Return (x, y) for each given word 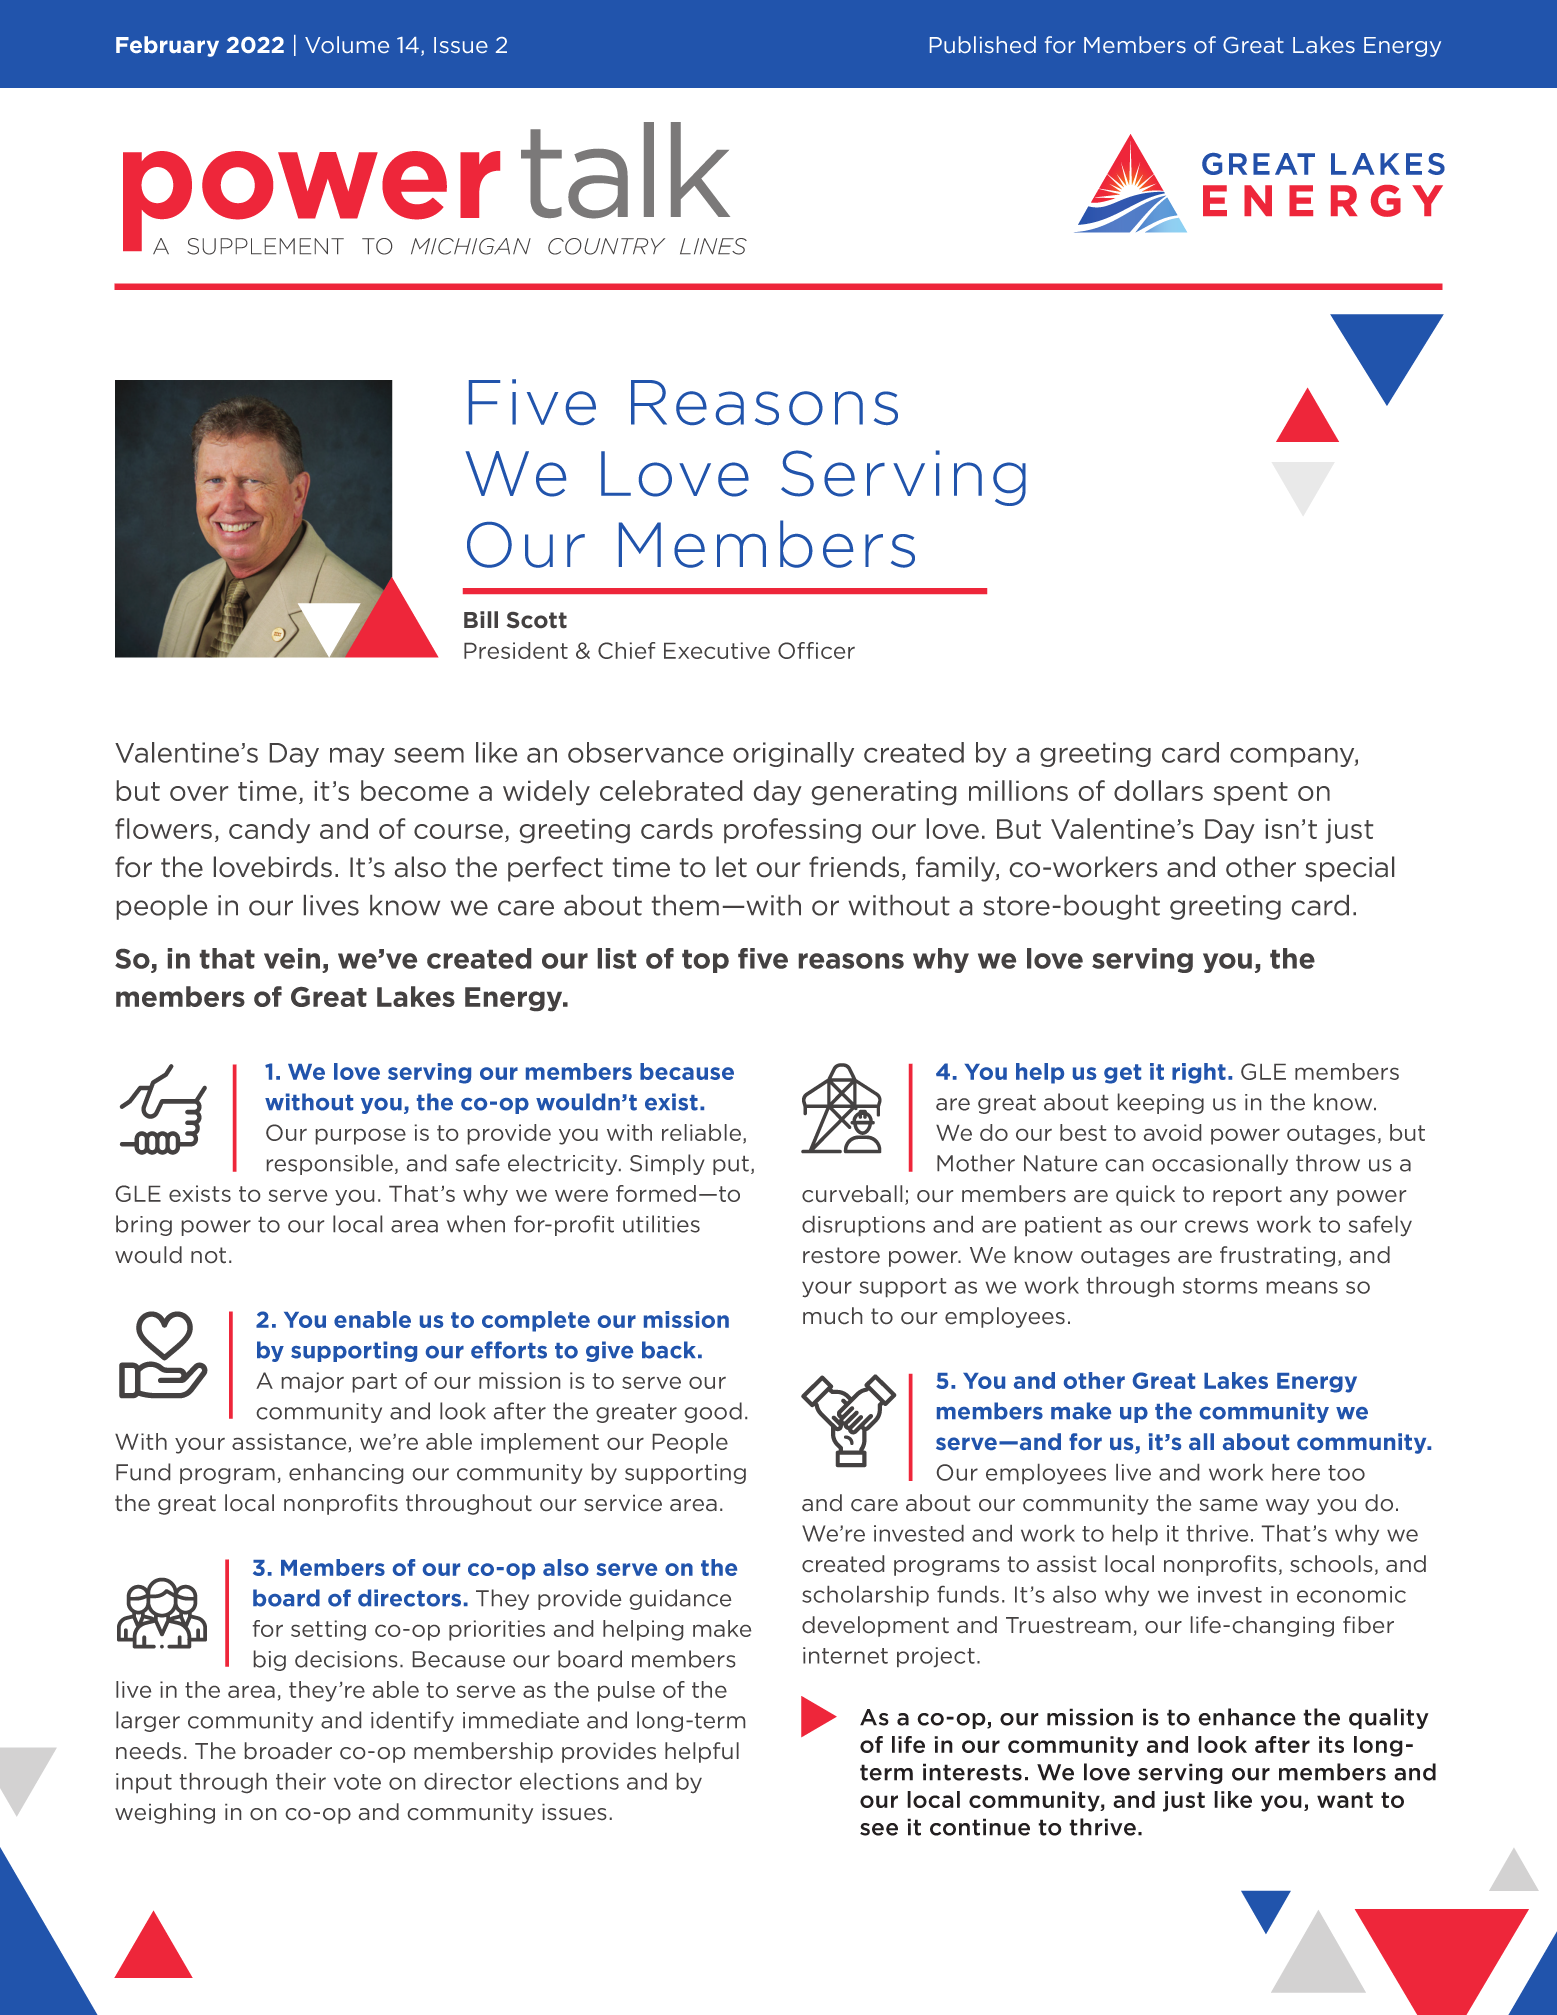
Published (983, 44)
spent (1251, 793)
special (1349, 869)
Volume (347, 44)
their (301, 1781)
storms (1220, 1286)
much (832, 1315)
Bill (481, 619)
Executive (717, 650)
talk (625, 170)
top (705, 961)
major (313, 1382)
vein (292, 958)
